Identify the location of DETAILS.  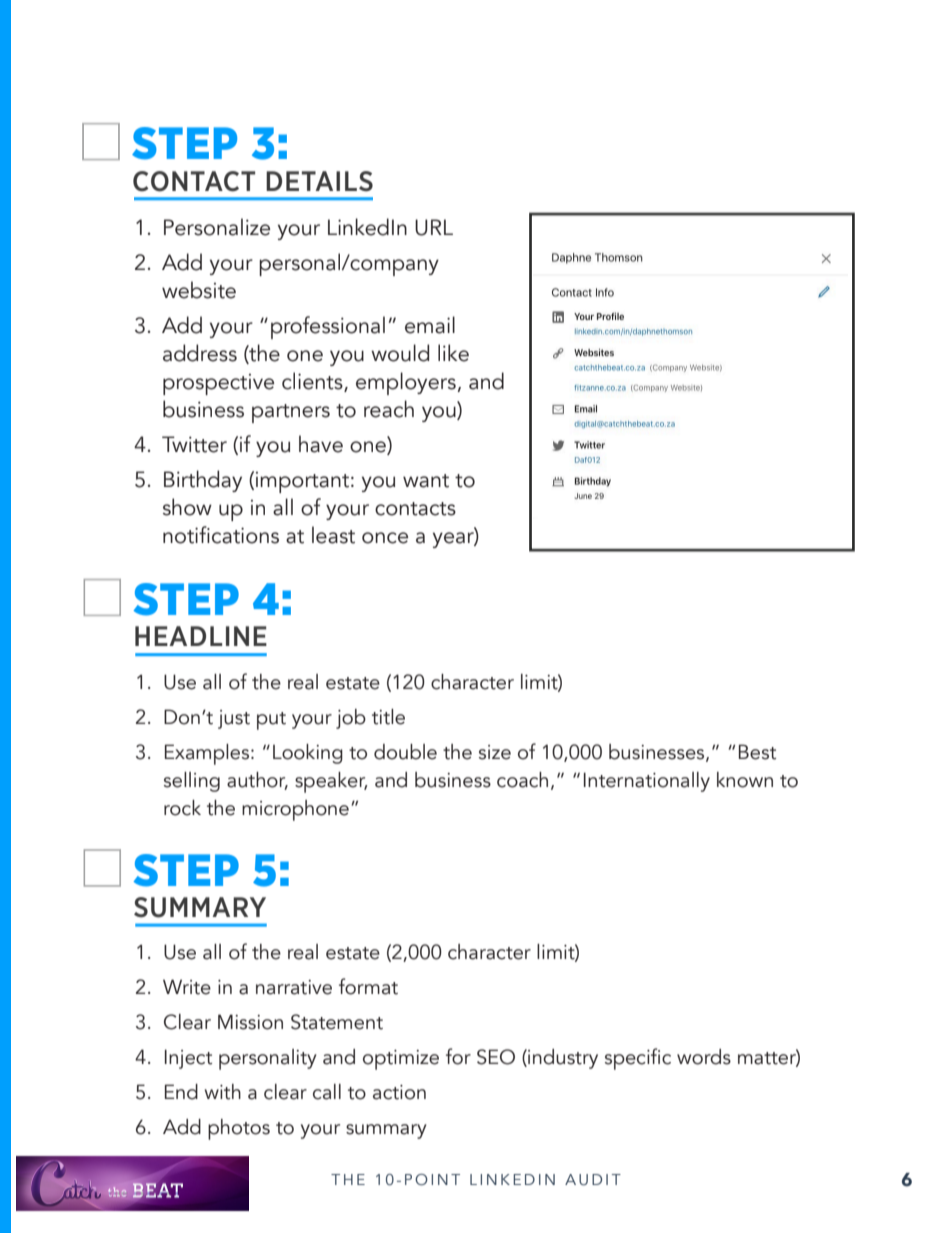
(319, 181).
